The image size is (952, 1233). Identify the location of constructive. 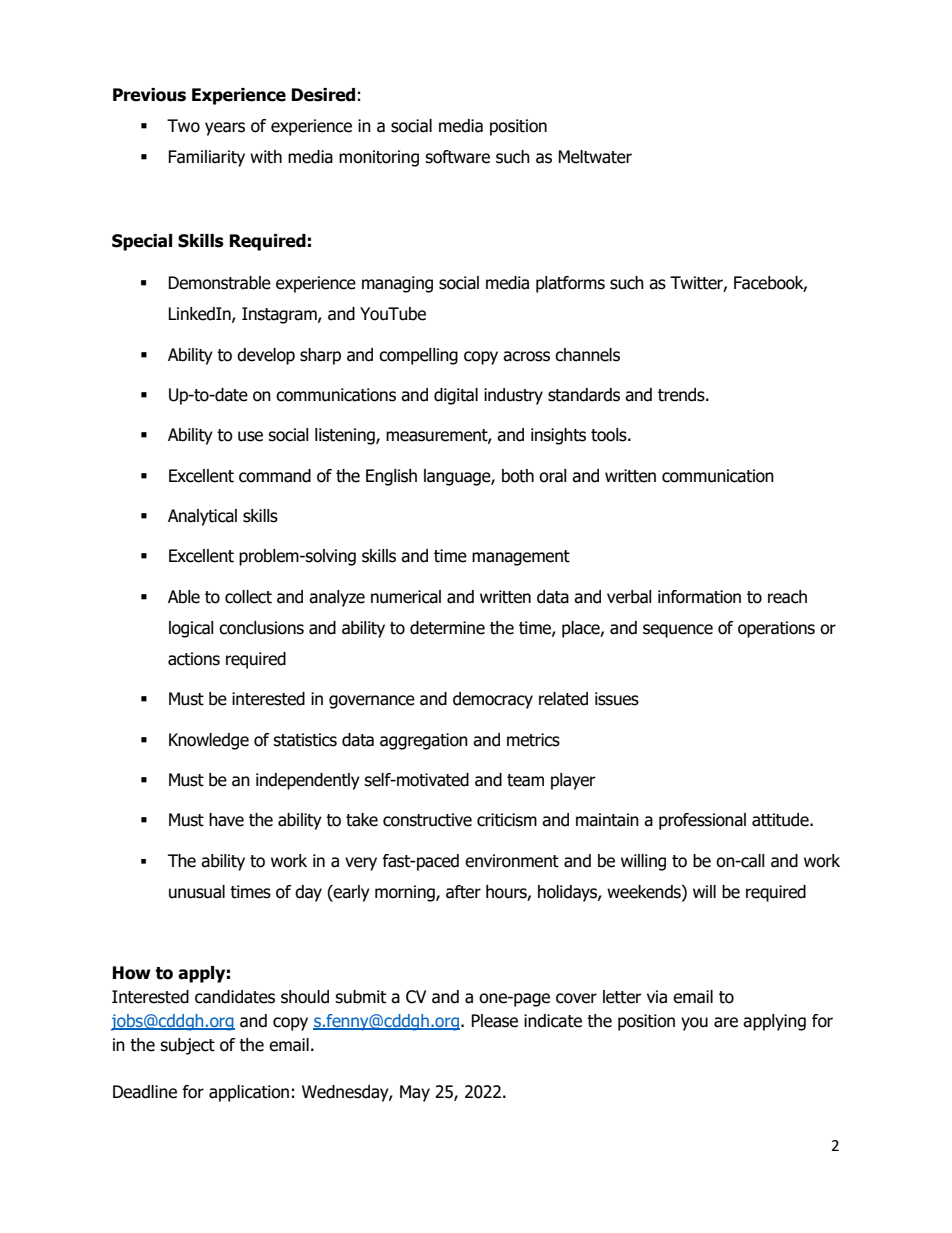
(427, 820).
